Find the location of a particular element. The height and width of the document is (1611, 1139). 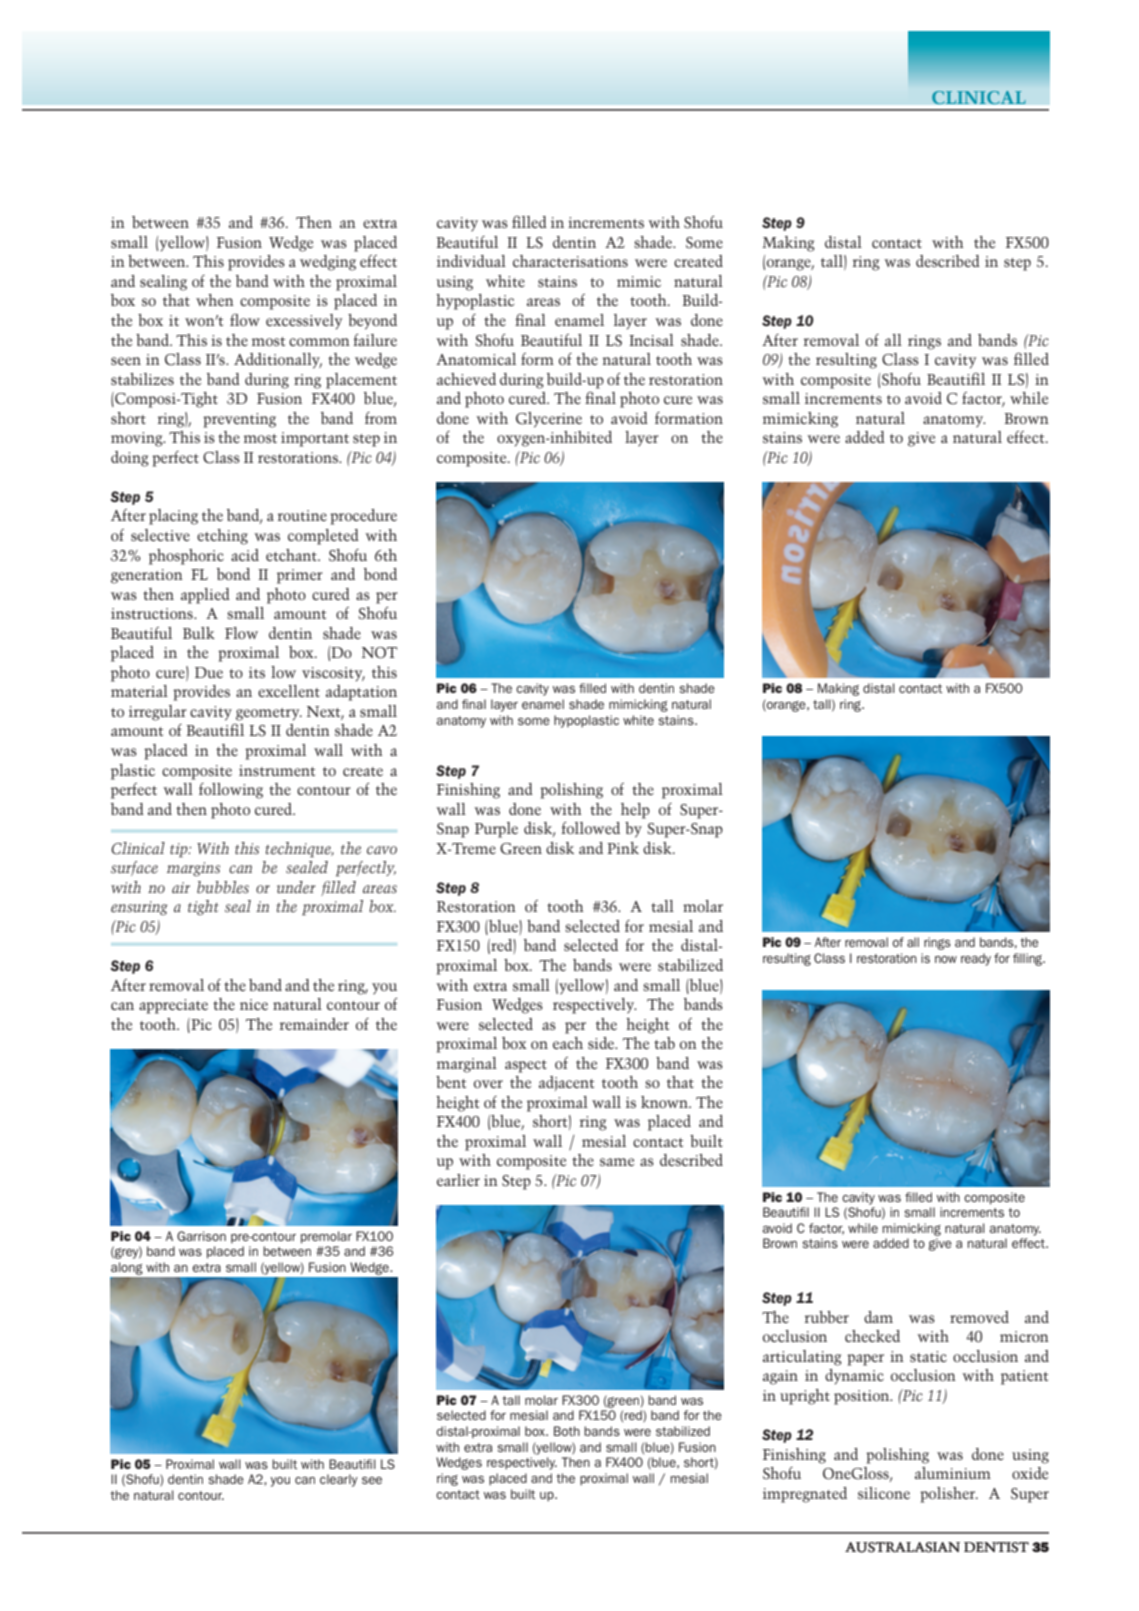

followed is located at coordinates (590, 828).
